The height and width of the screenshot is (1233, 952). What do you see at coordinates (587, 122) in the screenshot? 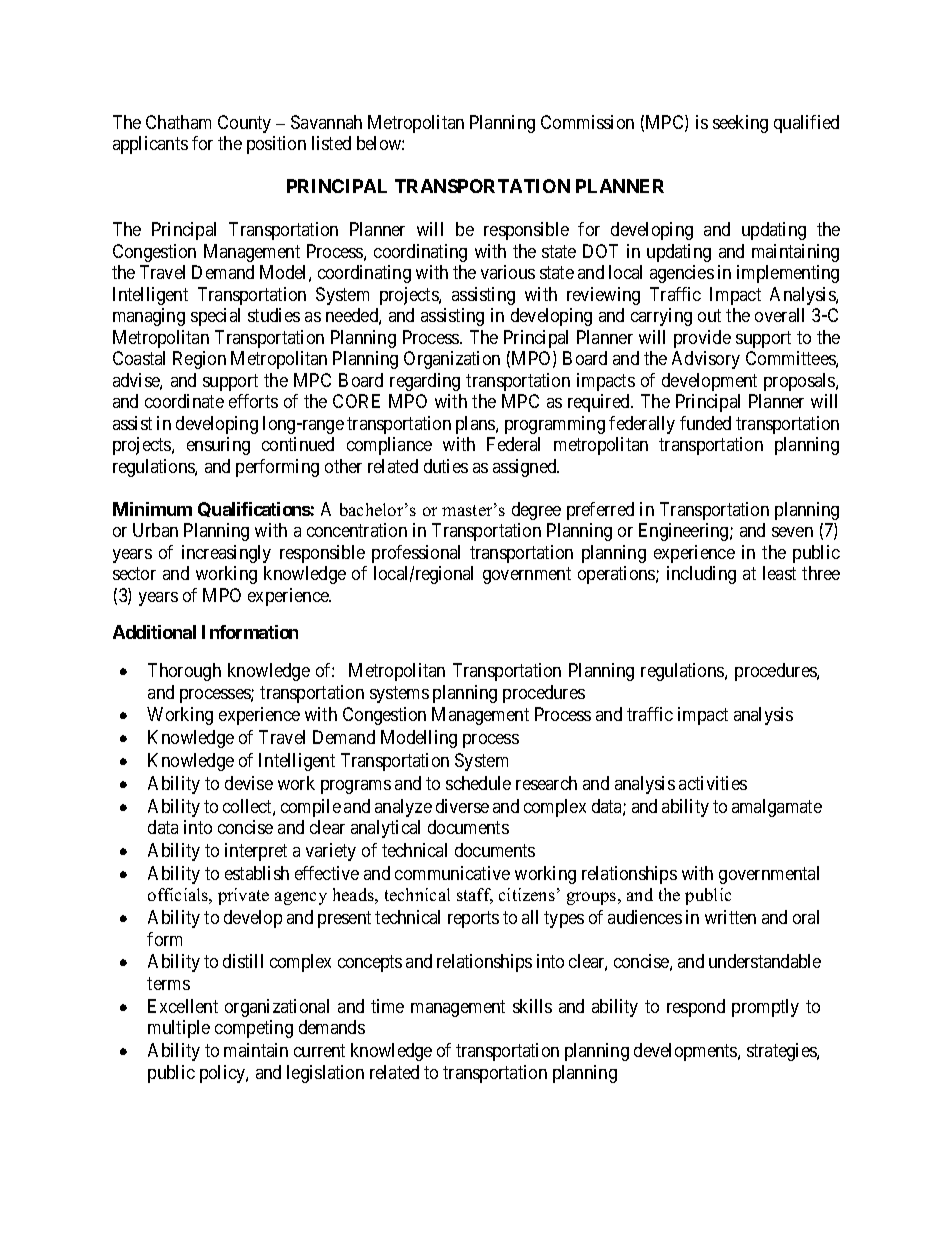
I see `Commission` at bounding box center [587, 122].
